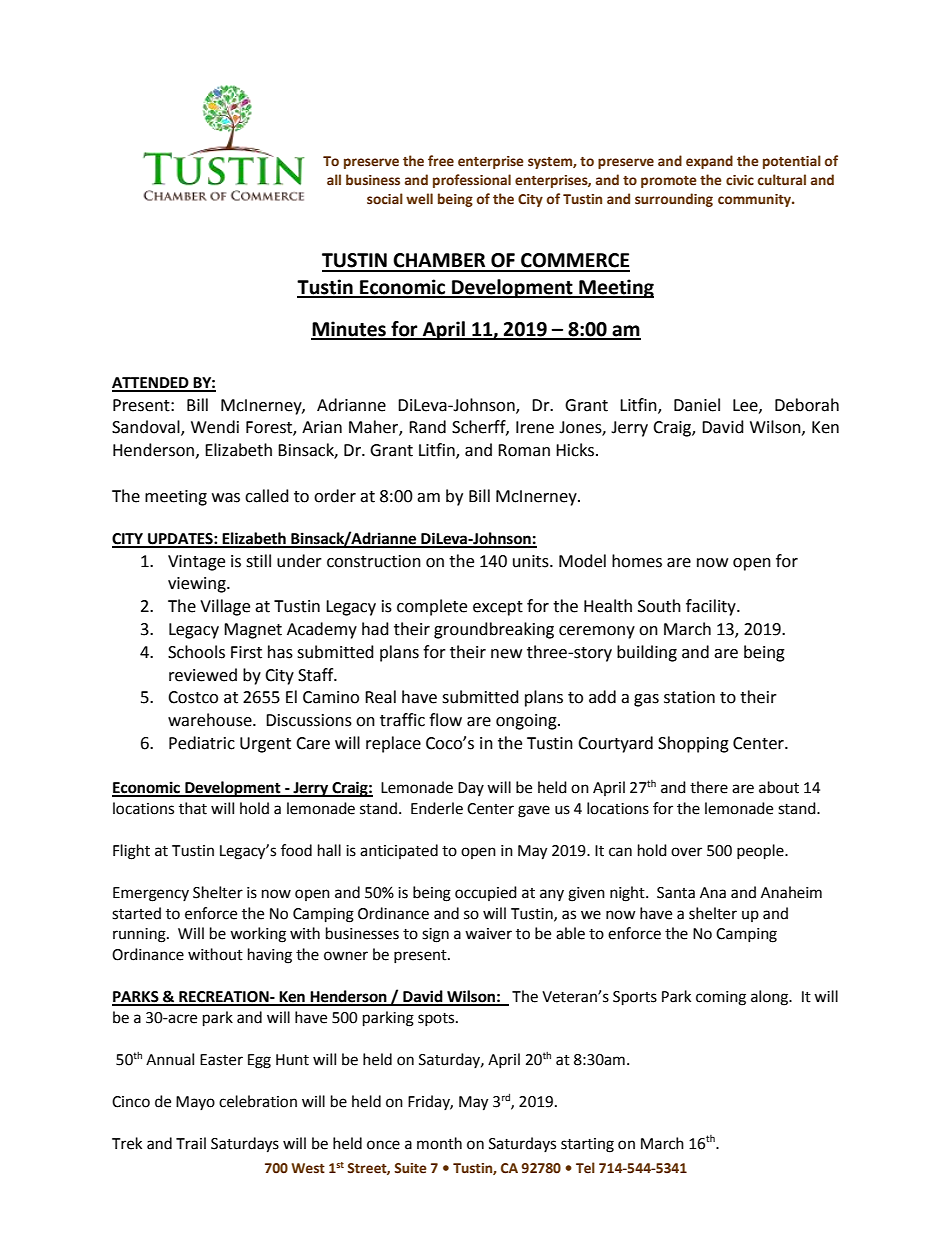 Image resolution: width=952 pixels, height=1233 pixels. I want to click on there, so click(709, 787).
